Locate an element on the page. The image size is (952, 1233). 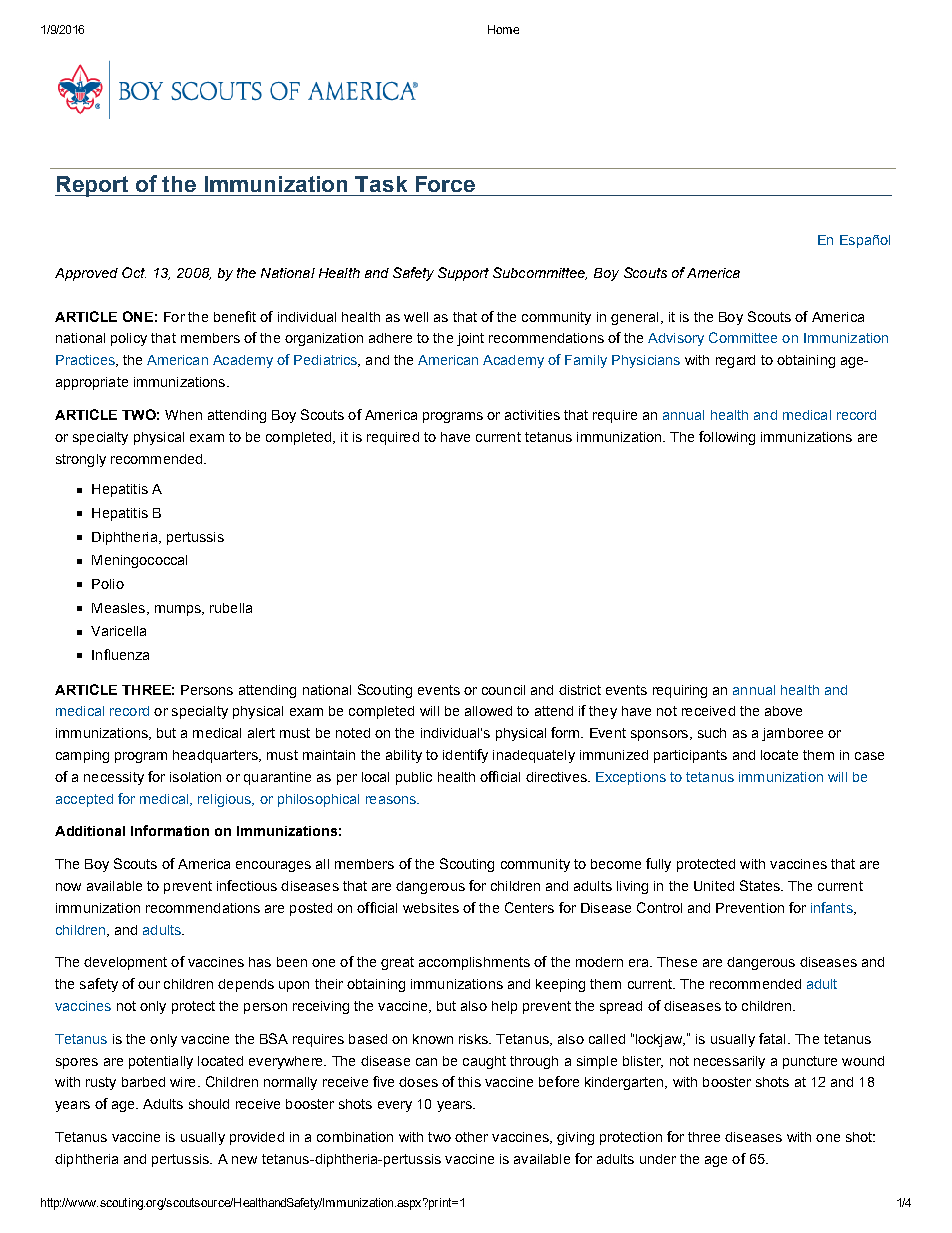
Home is located at coordinates (503, 29).
